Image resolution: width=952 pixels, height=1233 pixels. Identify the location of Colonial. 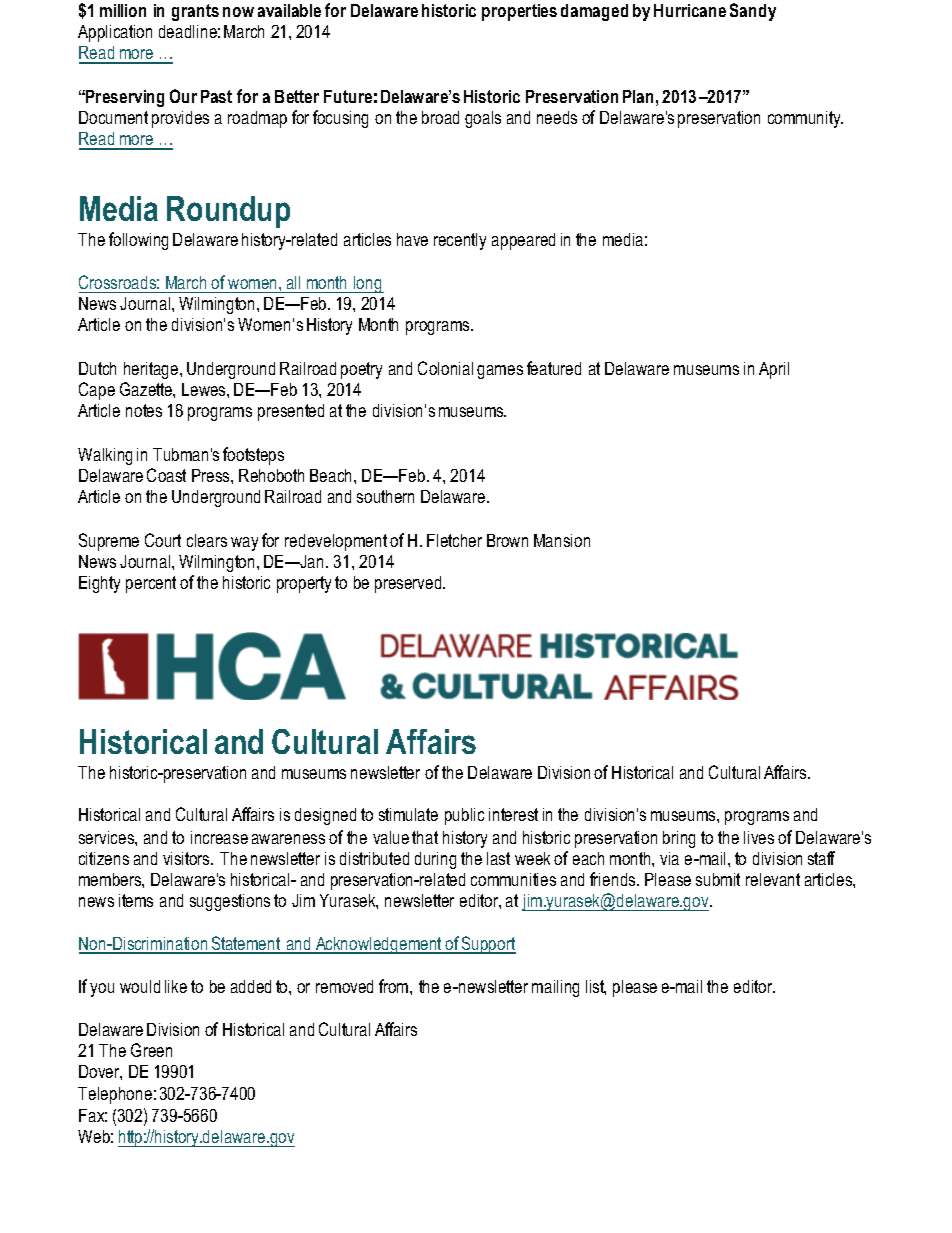
(445, 368).
